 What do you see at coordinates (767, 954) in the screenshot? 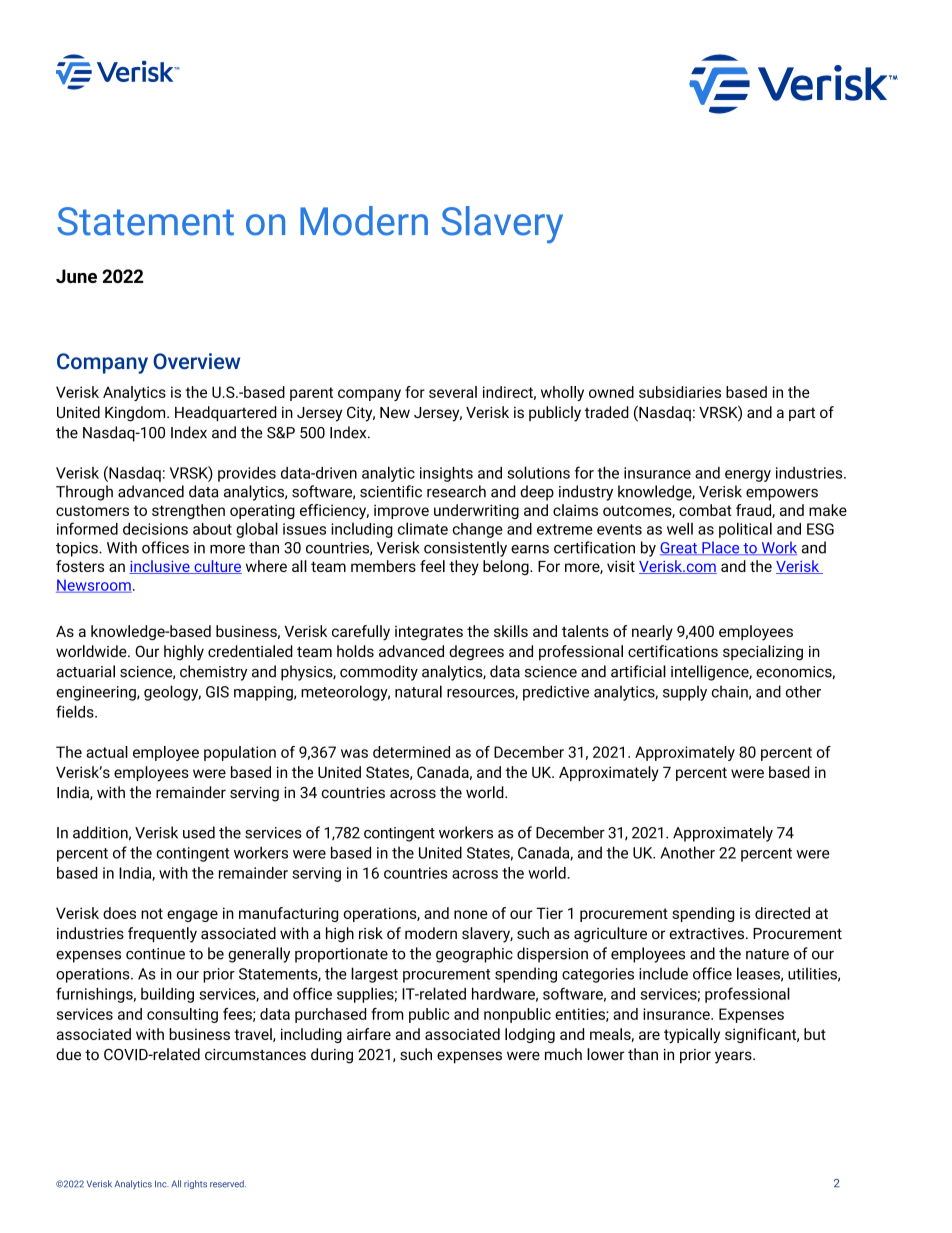
I see `nature` at bounding box center [767, 954].
